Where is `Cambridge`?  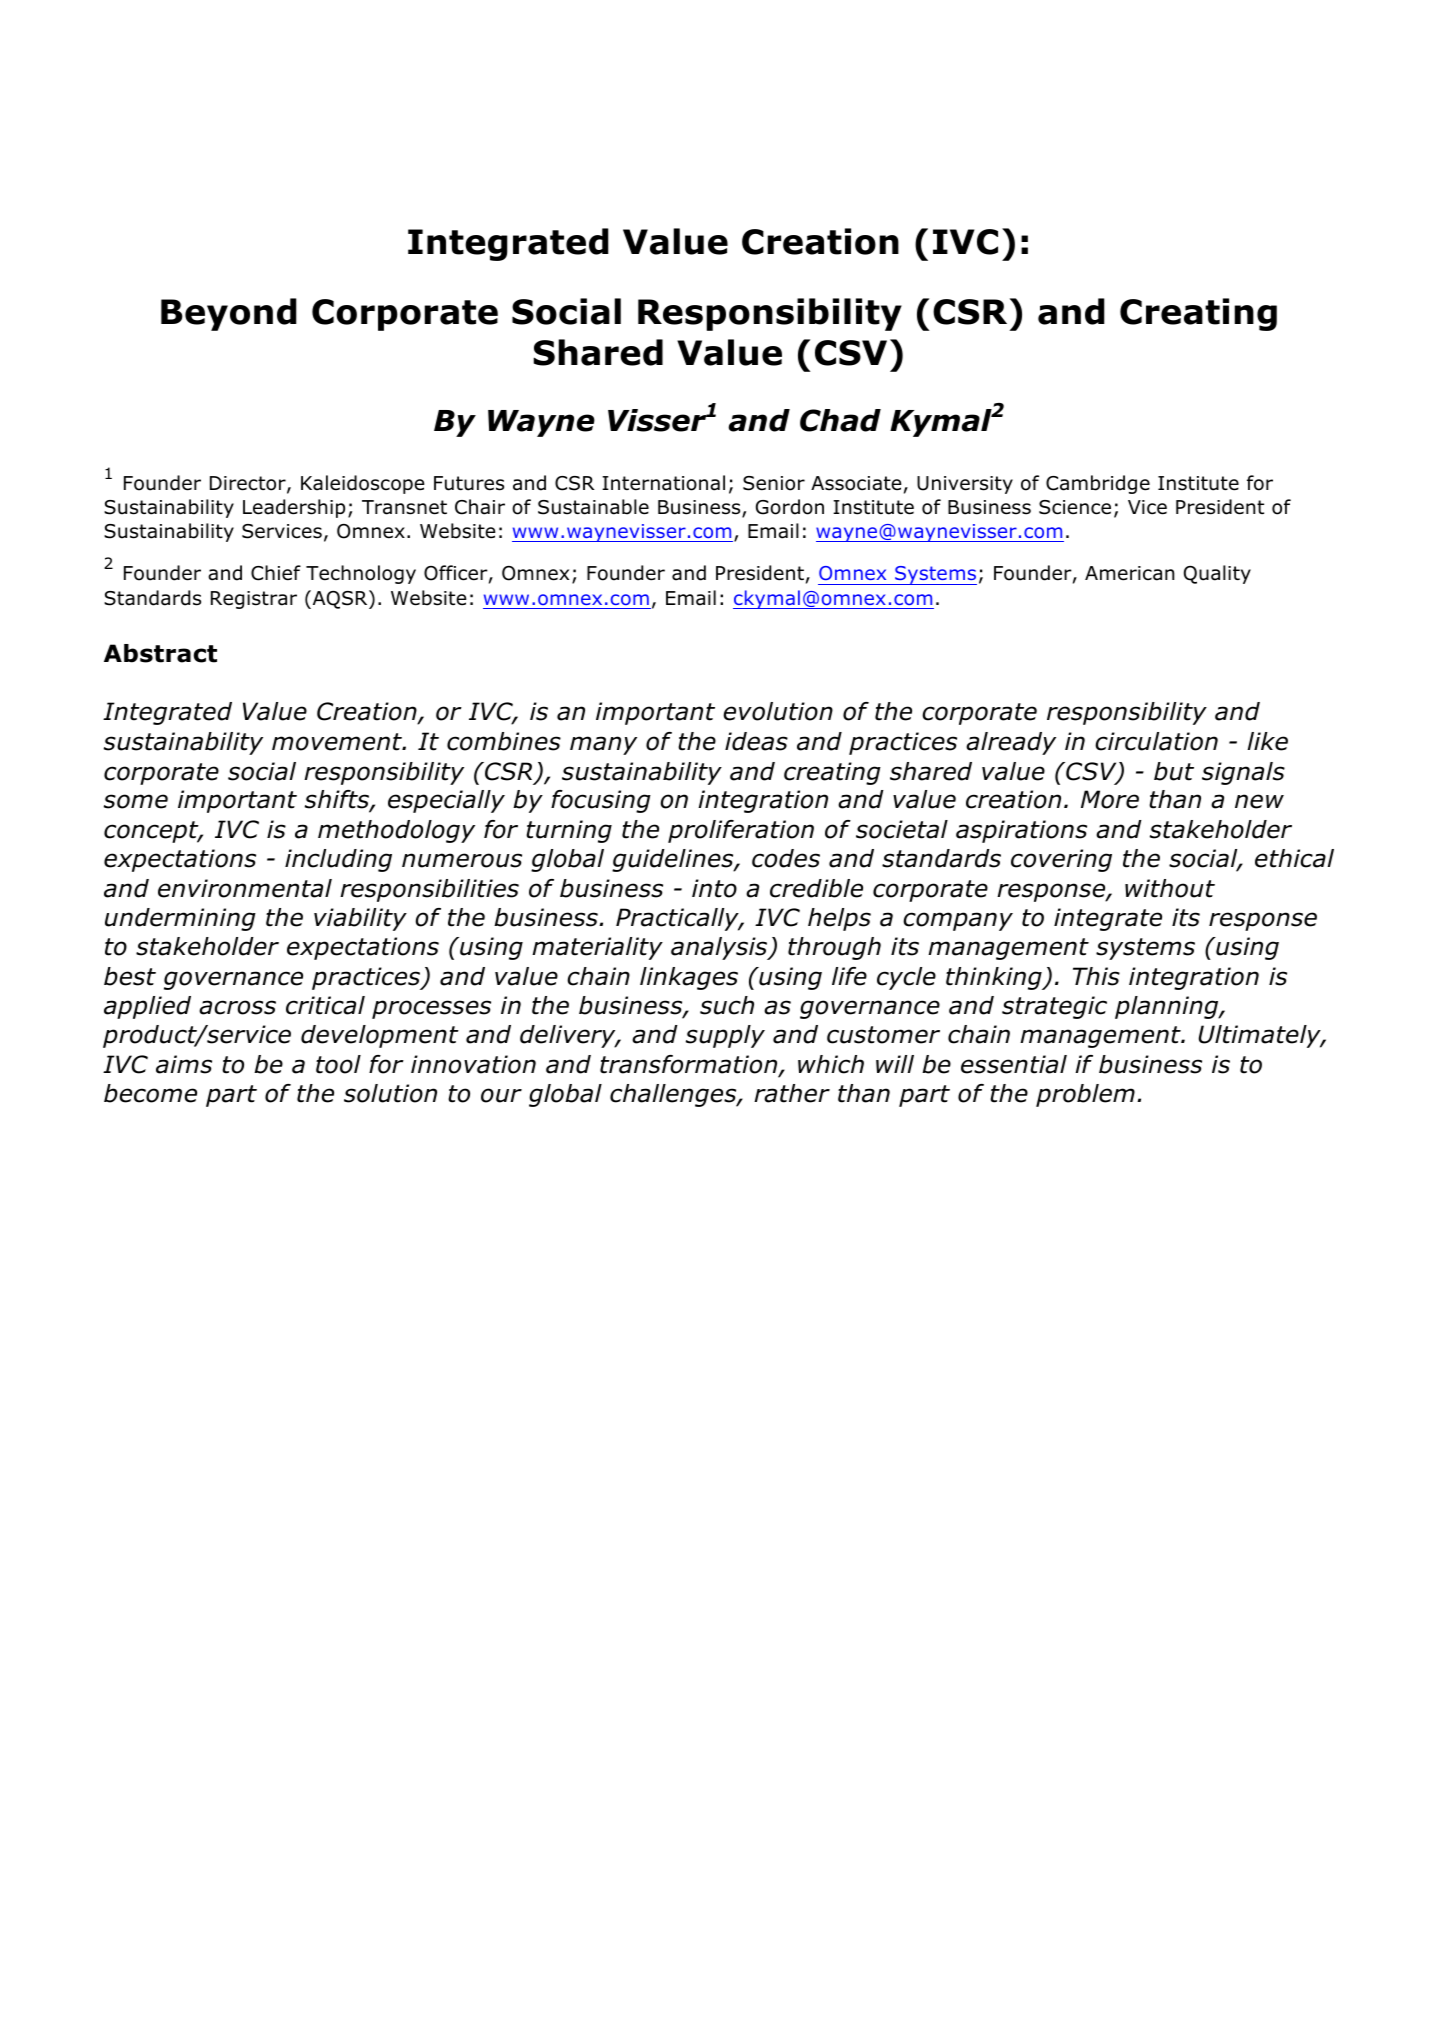
Cambridge is located at coordinates (1098, 484).
